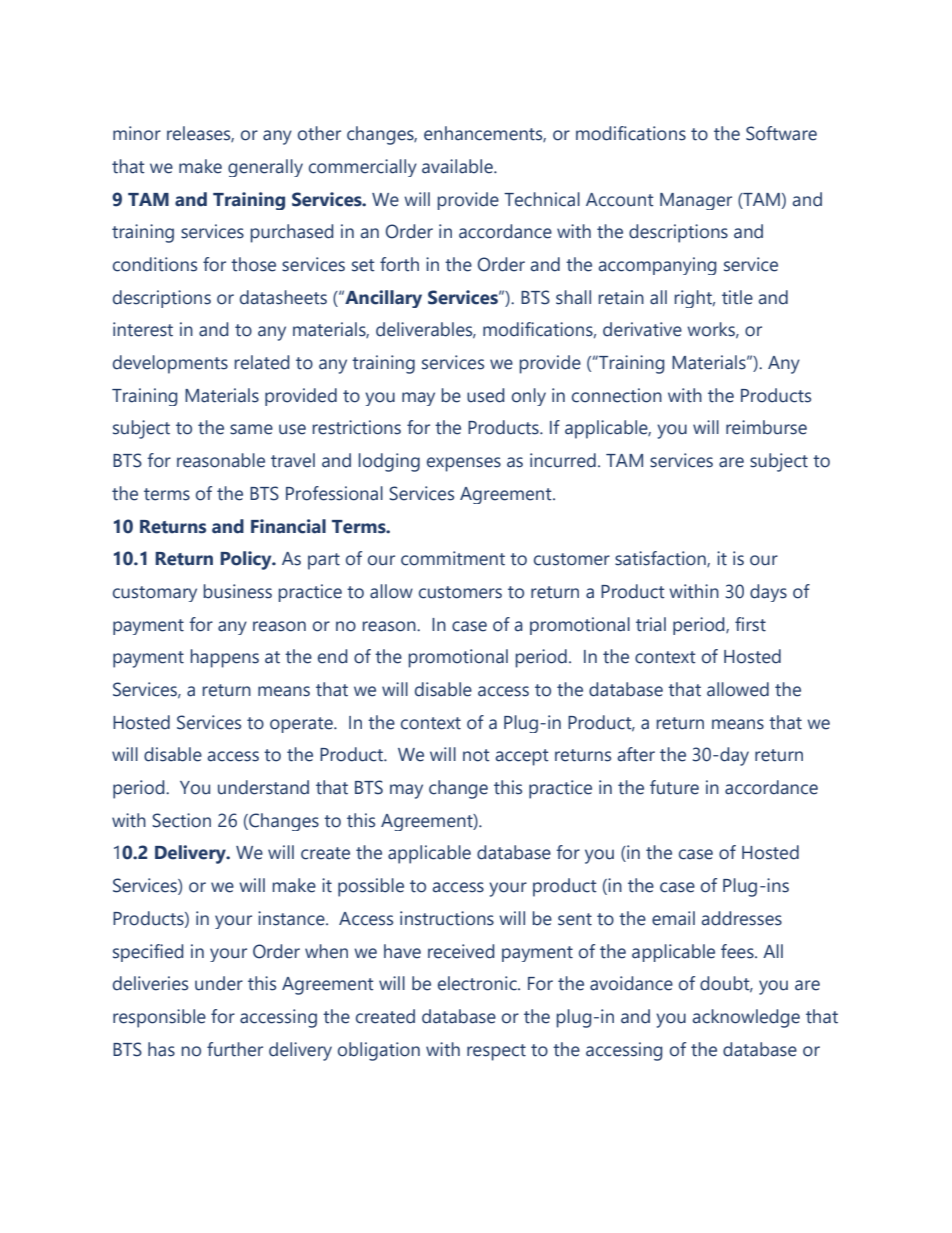 The width and height of the screenshot is (952, 1233). What do you see at coordinates (496, 1052) in the screenshot?
I see `respect` at bounding box center [496, 1052].
